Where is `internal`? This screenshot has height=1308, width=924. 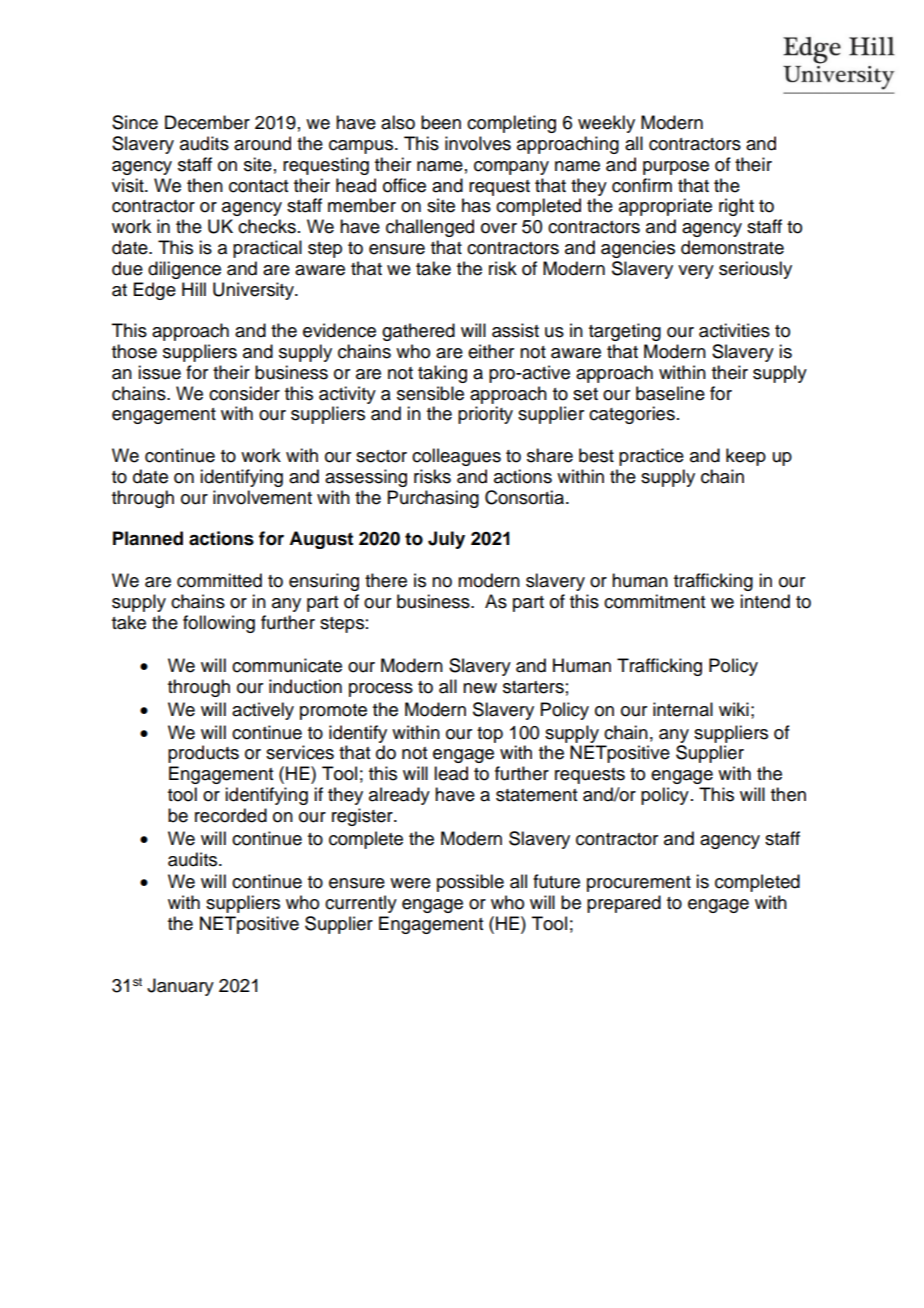 internal is located at coordinates (683, 709).
